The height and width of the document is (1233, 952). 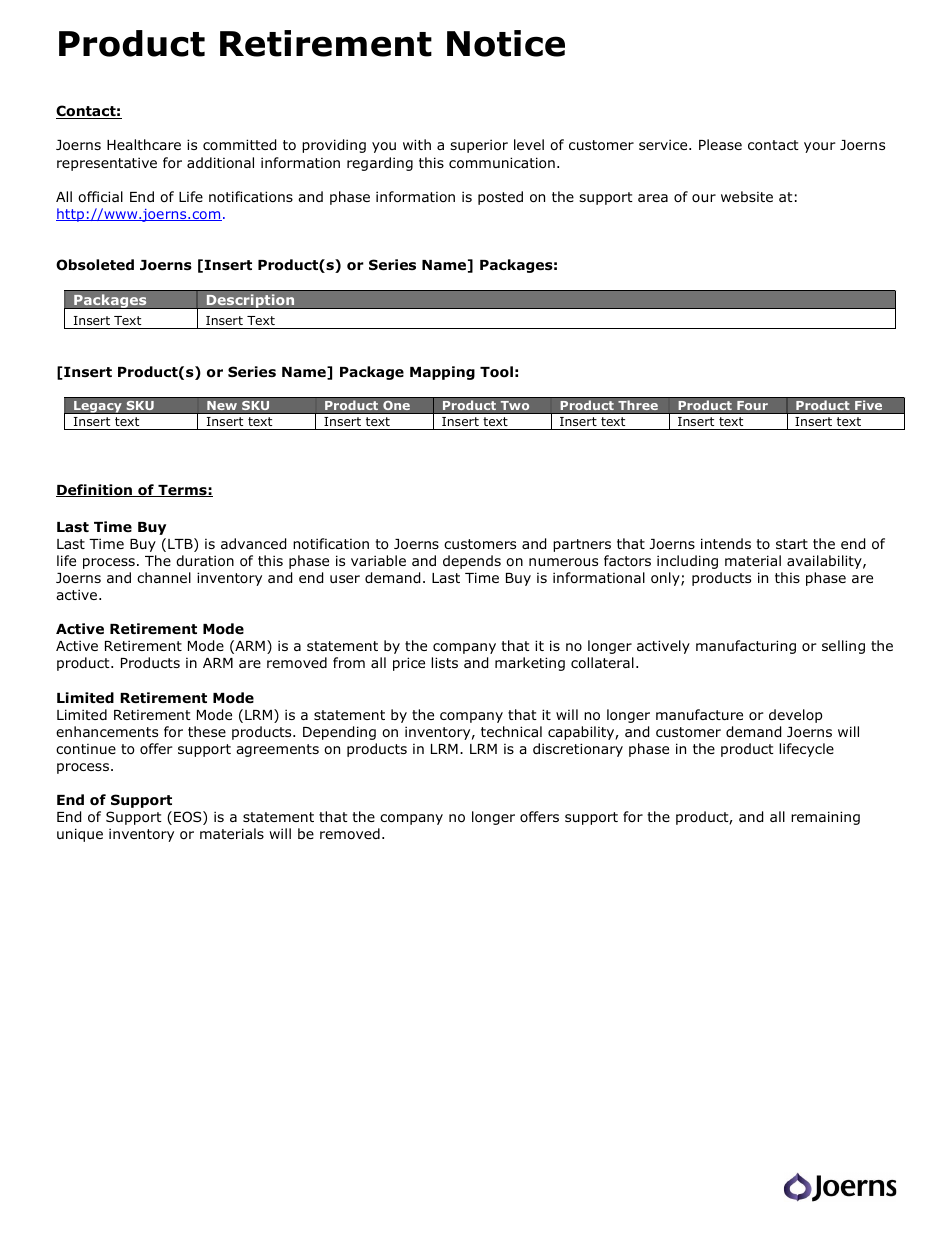 I want to click on posted, so click(x=500, y=198).
